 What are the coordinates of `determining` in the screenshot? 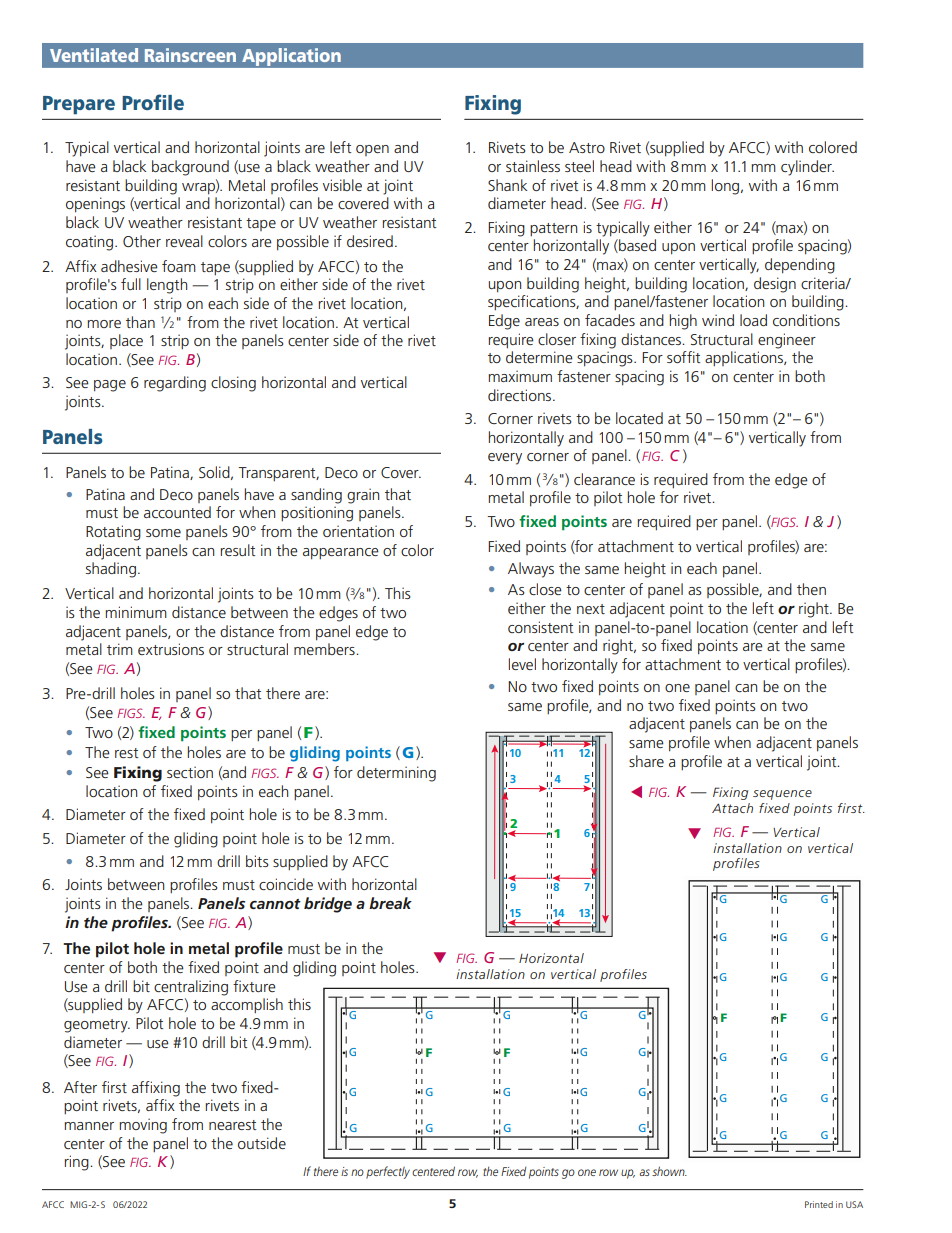 It's located at (396, 774).
